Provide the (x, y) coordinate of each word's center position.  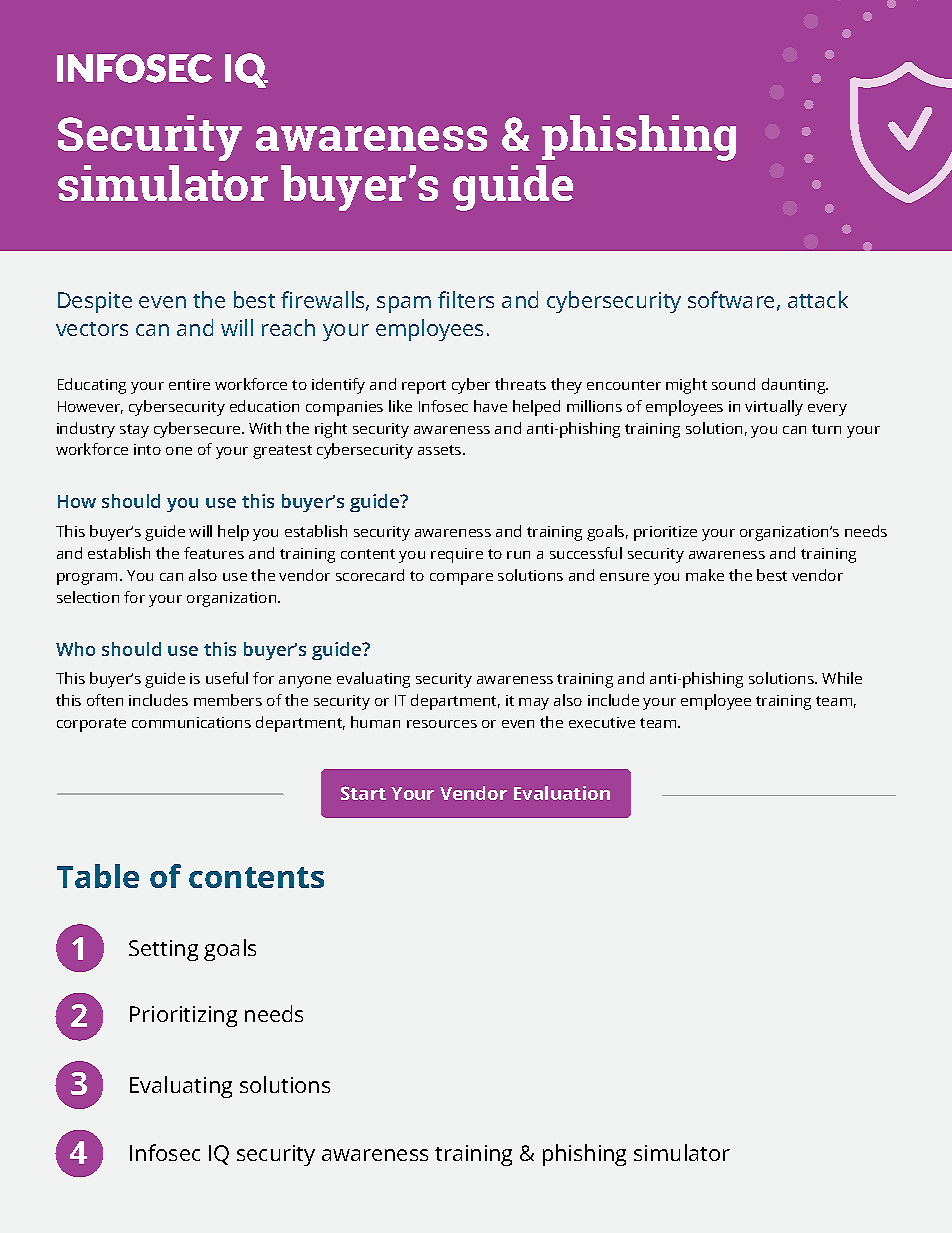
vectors (92, 329)
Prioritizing (183, 1016)
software (731, 299)
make (705, 575)
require (457, 555)
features (214, 553)
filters (466, 299)
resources (442, 724)
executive (602, 722)
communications (191, 722)
